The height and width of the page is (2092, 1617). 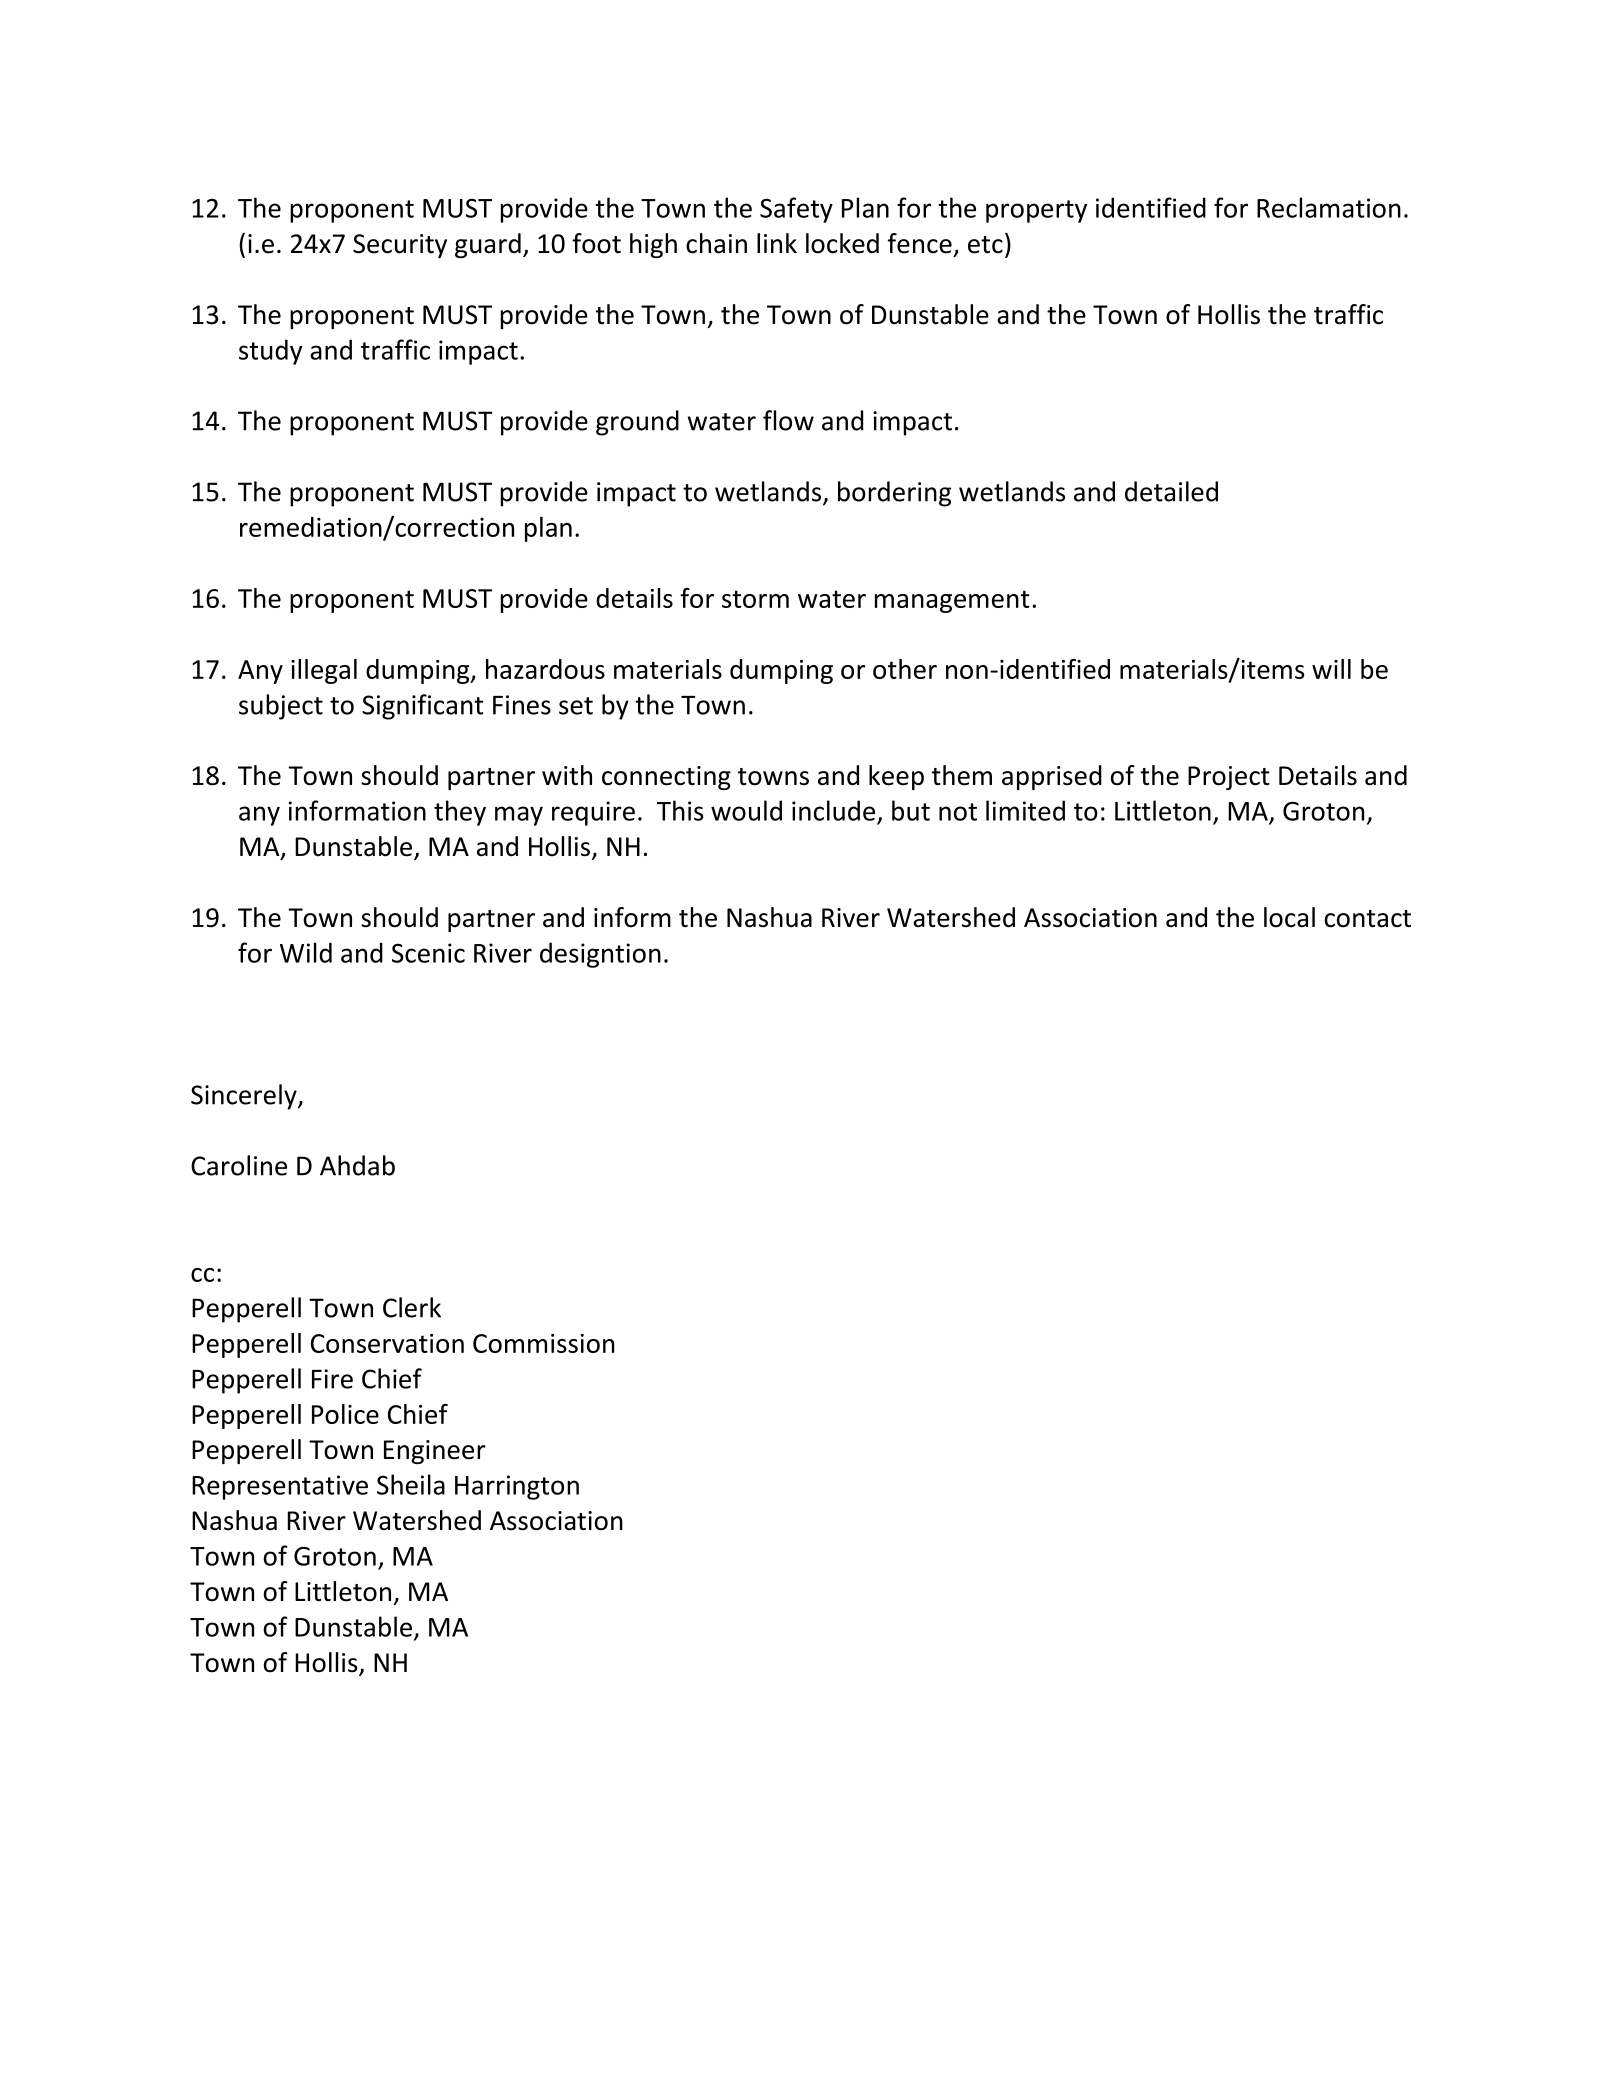 What do you see at coordinates (1229, 778) in the page?
I see `Project` at bounding box center [1229, 778].
